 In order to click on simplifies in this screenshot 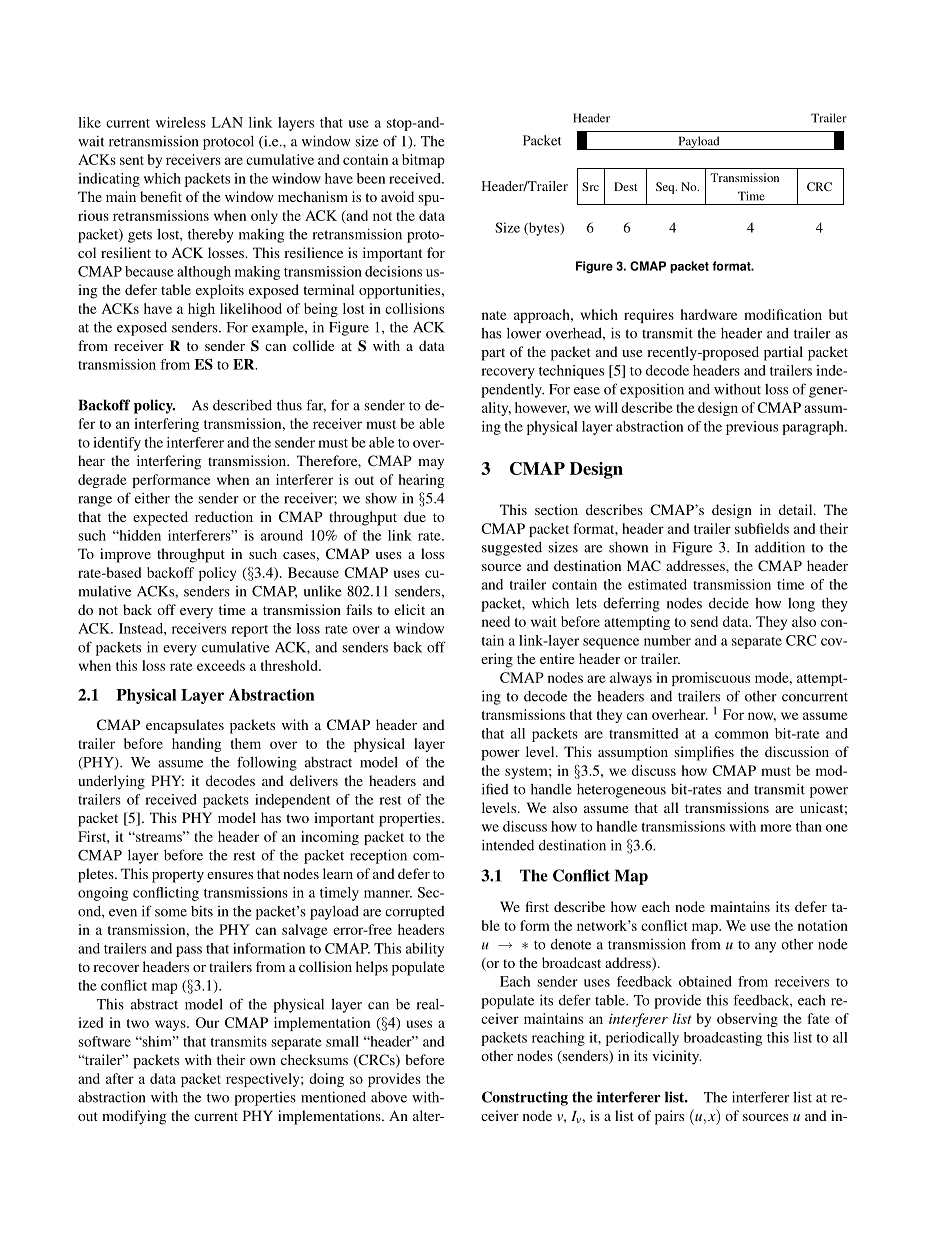, I will do `click(704, 753)`.
